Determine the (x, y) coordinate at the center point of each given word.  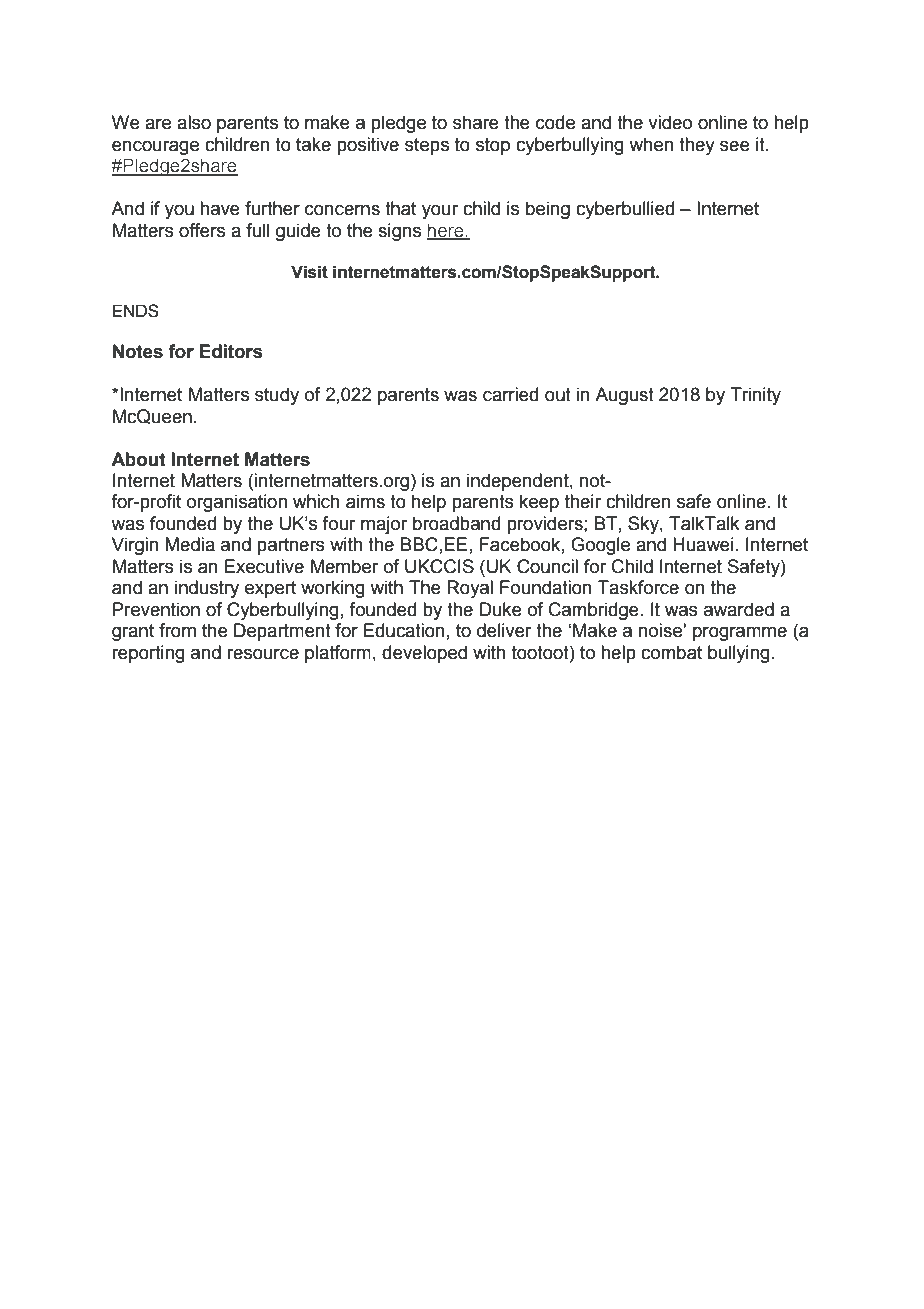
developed (424, 654)
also (194, 122)
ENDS (136, 311)
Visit (309, 272)
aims (365, 501)
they (697, 146)
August (624, 396)
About (138, 459)
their (583, 501)
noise (661, 630)
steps (427, 146)
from (177, 630)
